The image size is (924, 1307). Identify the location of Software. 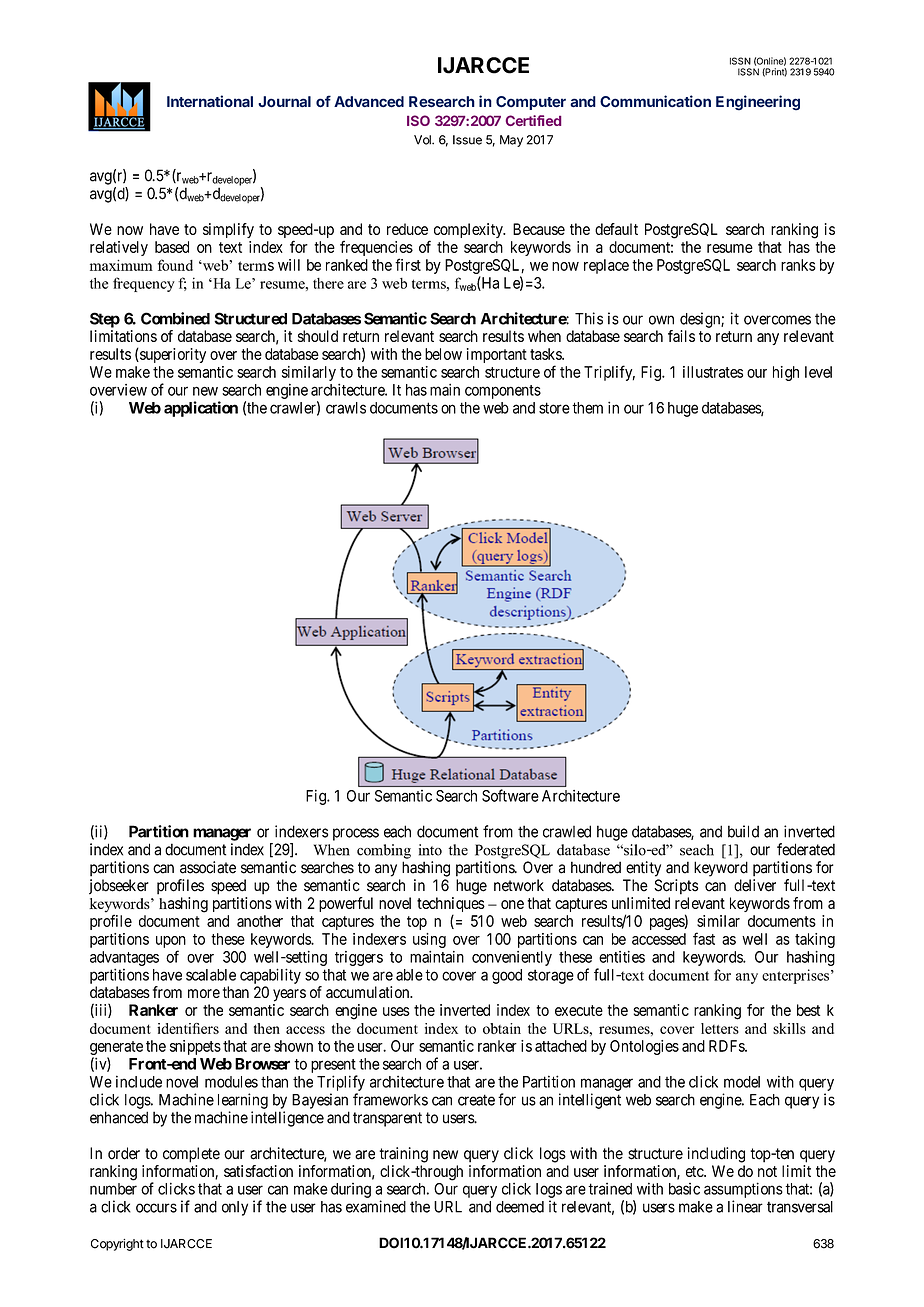
(510, 795).
